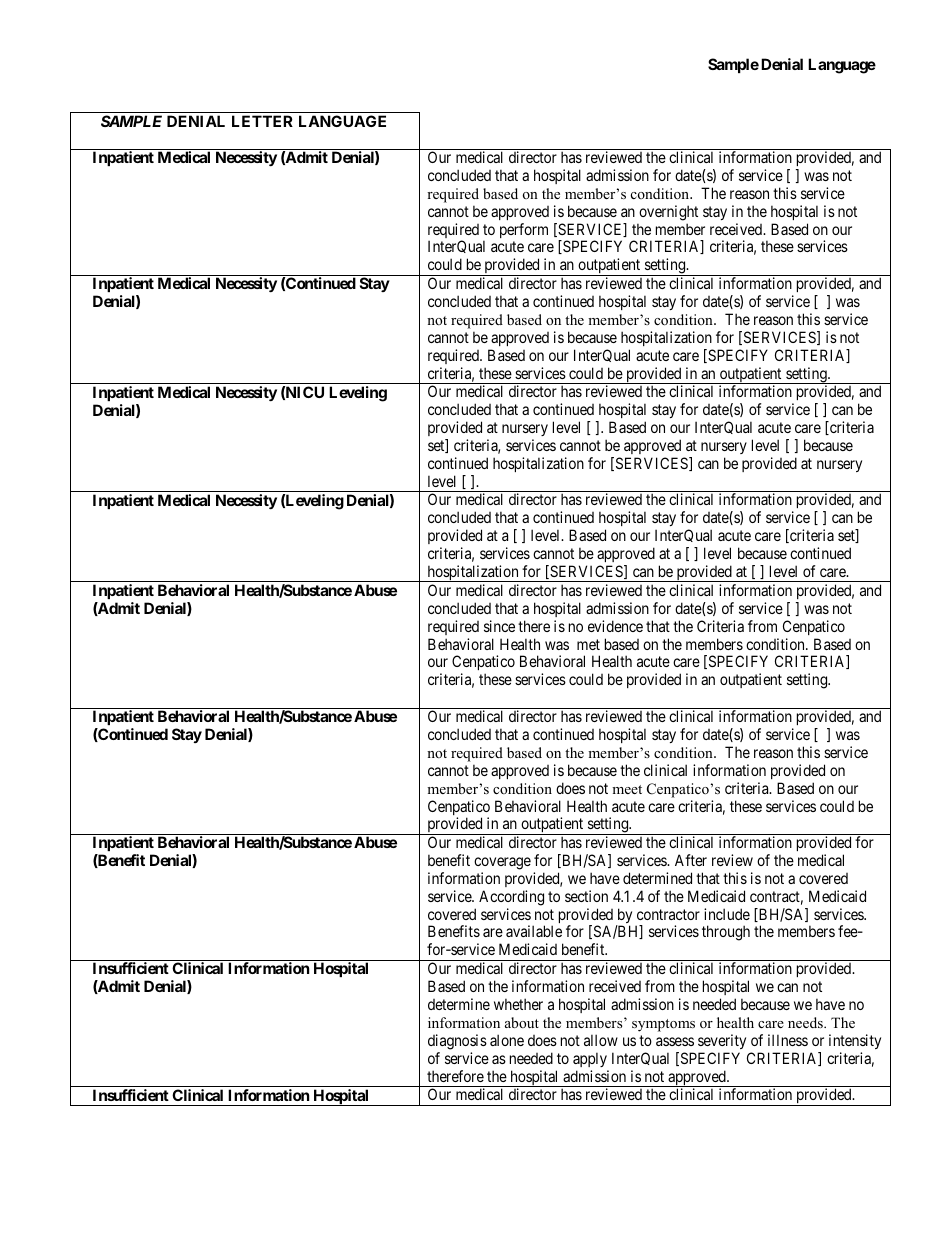  What do you see at coordinates (668, 213) in the screenshot?
I see `overnight` at bounding box center [668, 213].
